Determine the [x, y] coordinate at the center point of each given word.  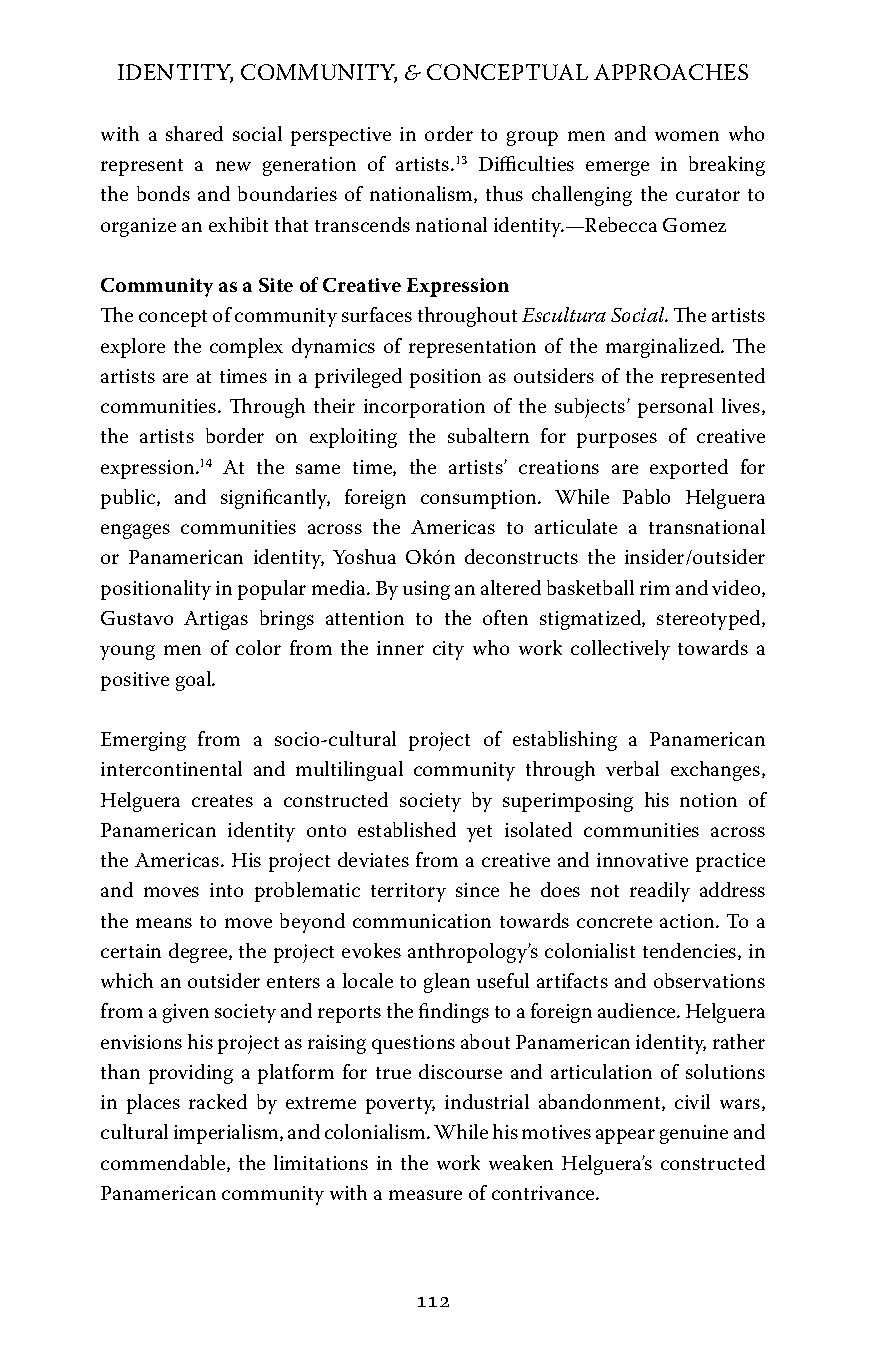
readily [660, 892]
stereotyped [710, 620]
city [448, 650]
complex [246, 348]
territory [408, 892]
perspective [341, 136]
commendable [164, 1163]
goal [195, 681]
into [226, 890]
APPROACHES [671, 72]
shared [194, 133]
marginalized [664, 348]
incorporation [424, 408]
